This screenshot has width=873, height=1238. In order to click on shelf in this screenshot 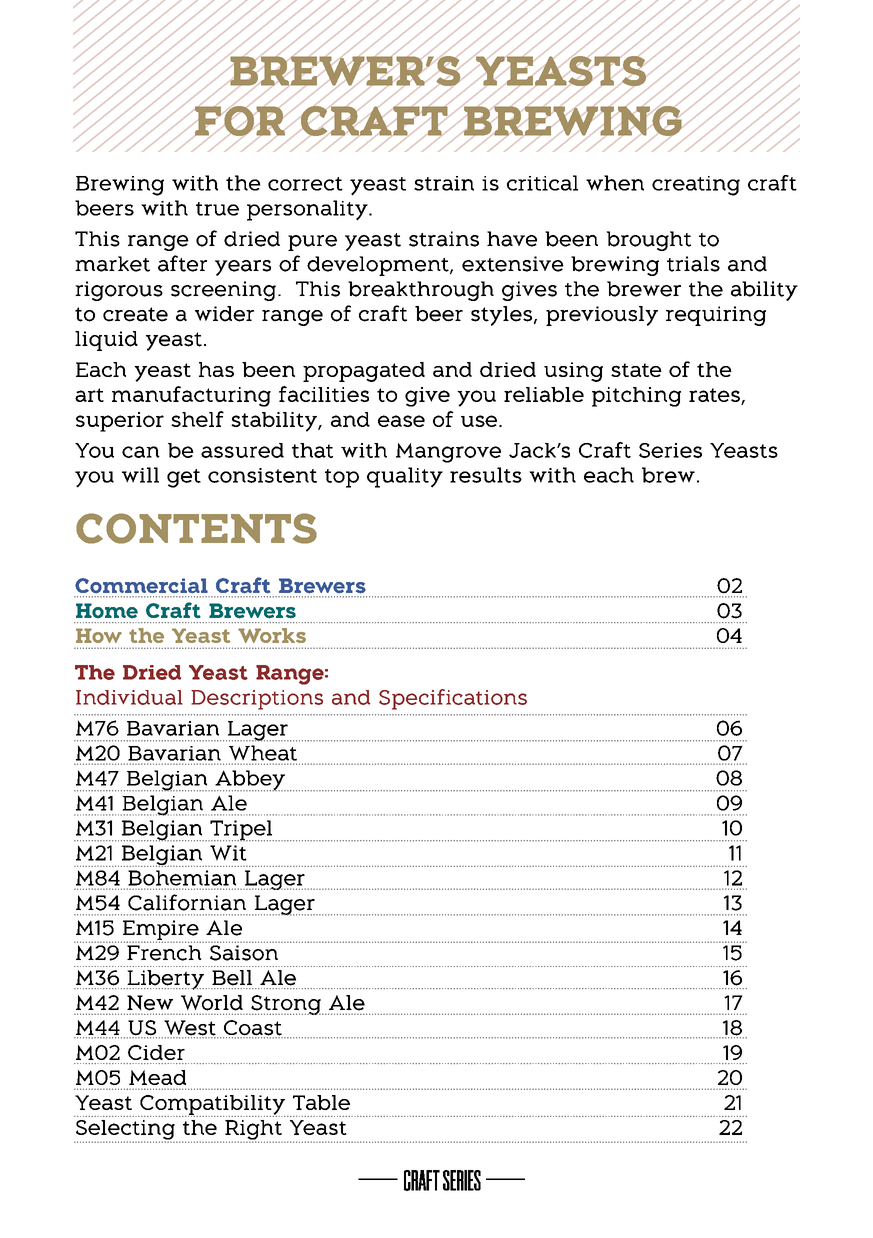, I will do `click(197, 419)`.
